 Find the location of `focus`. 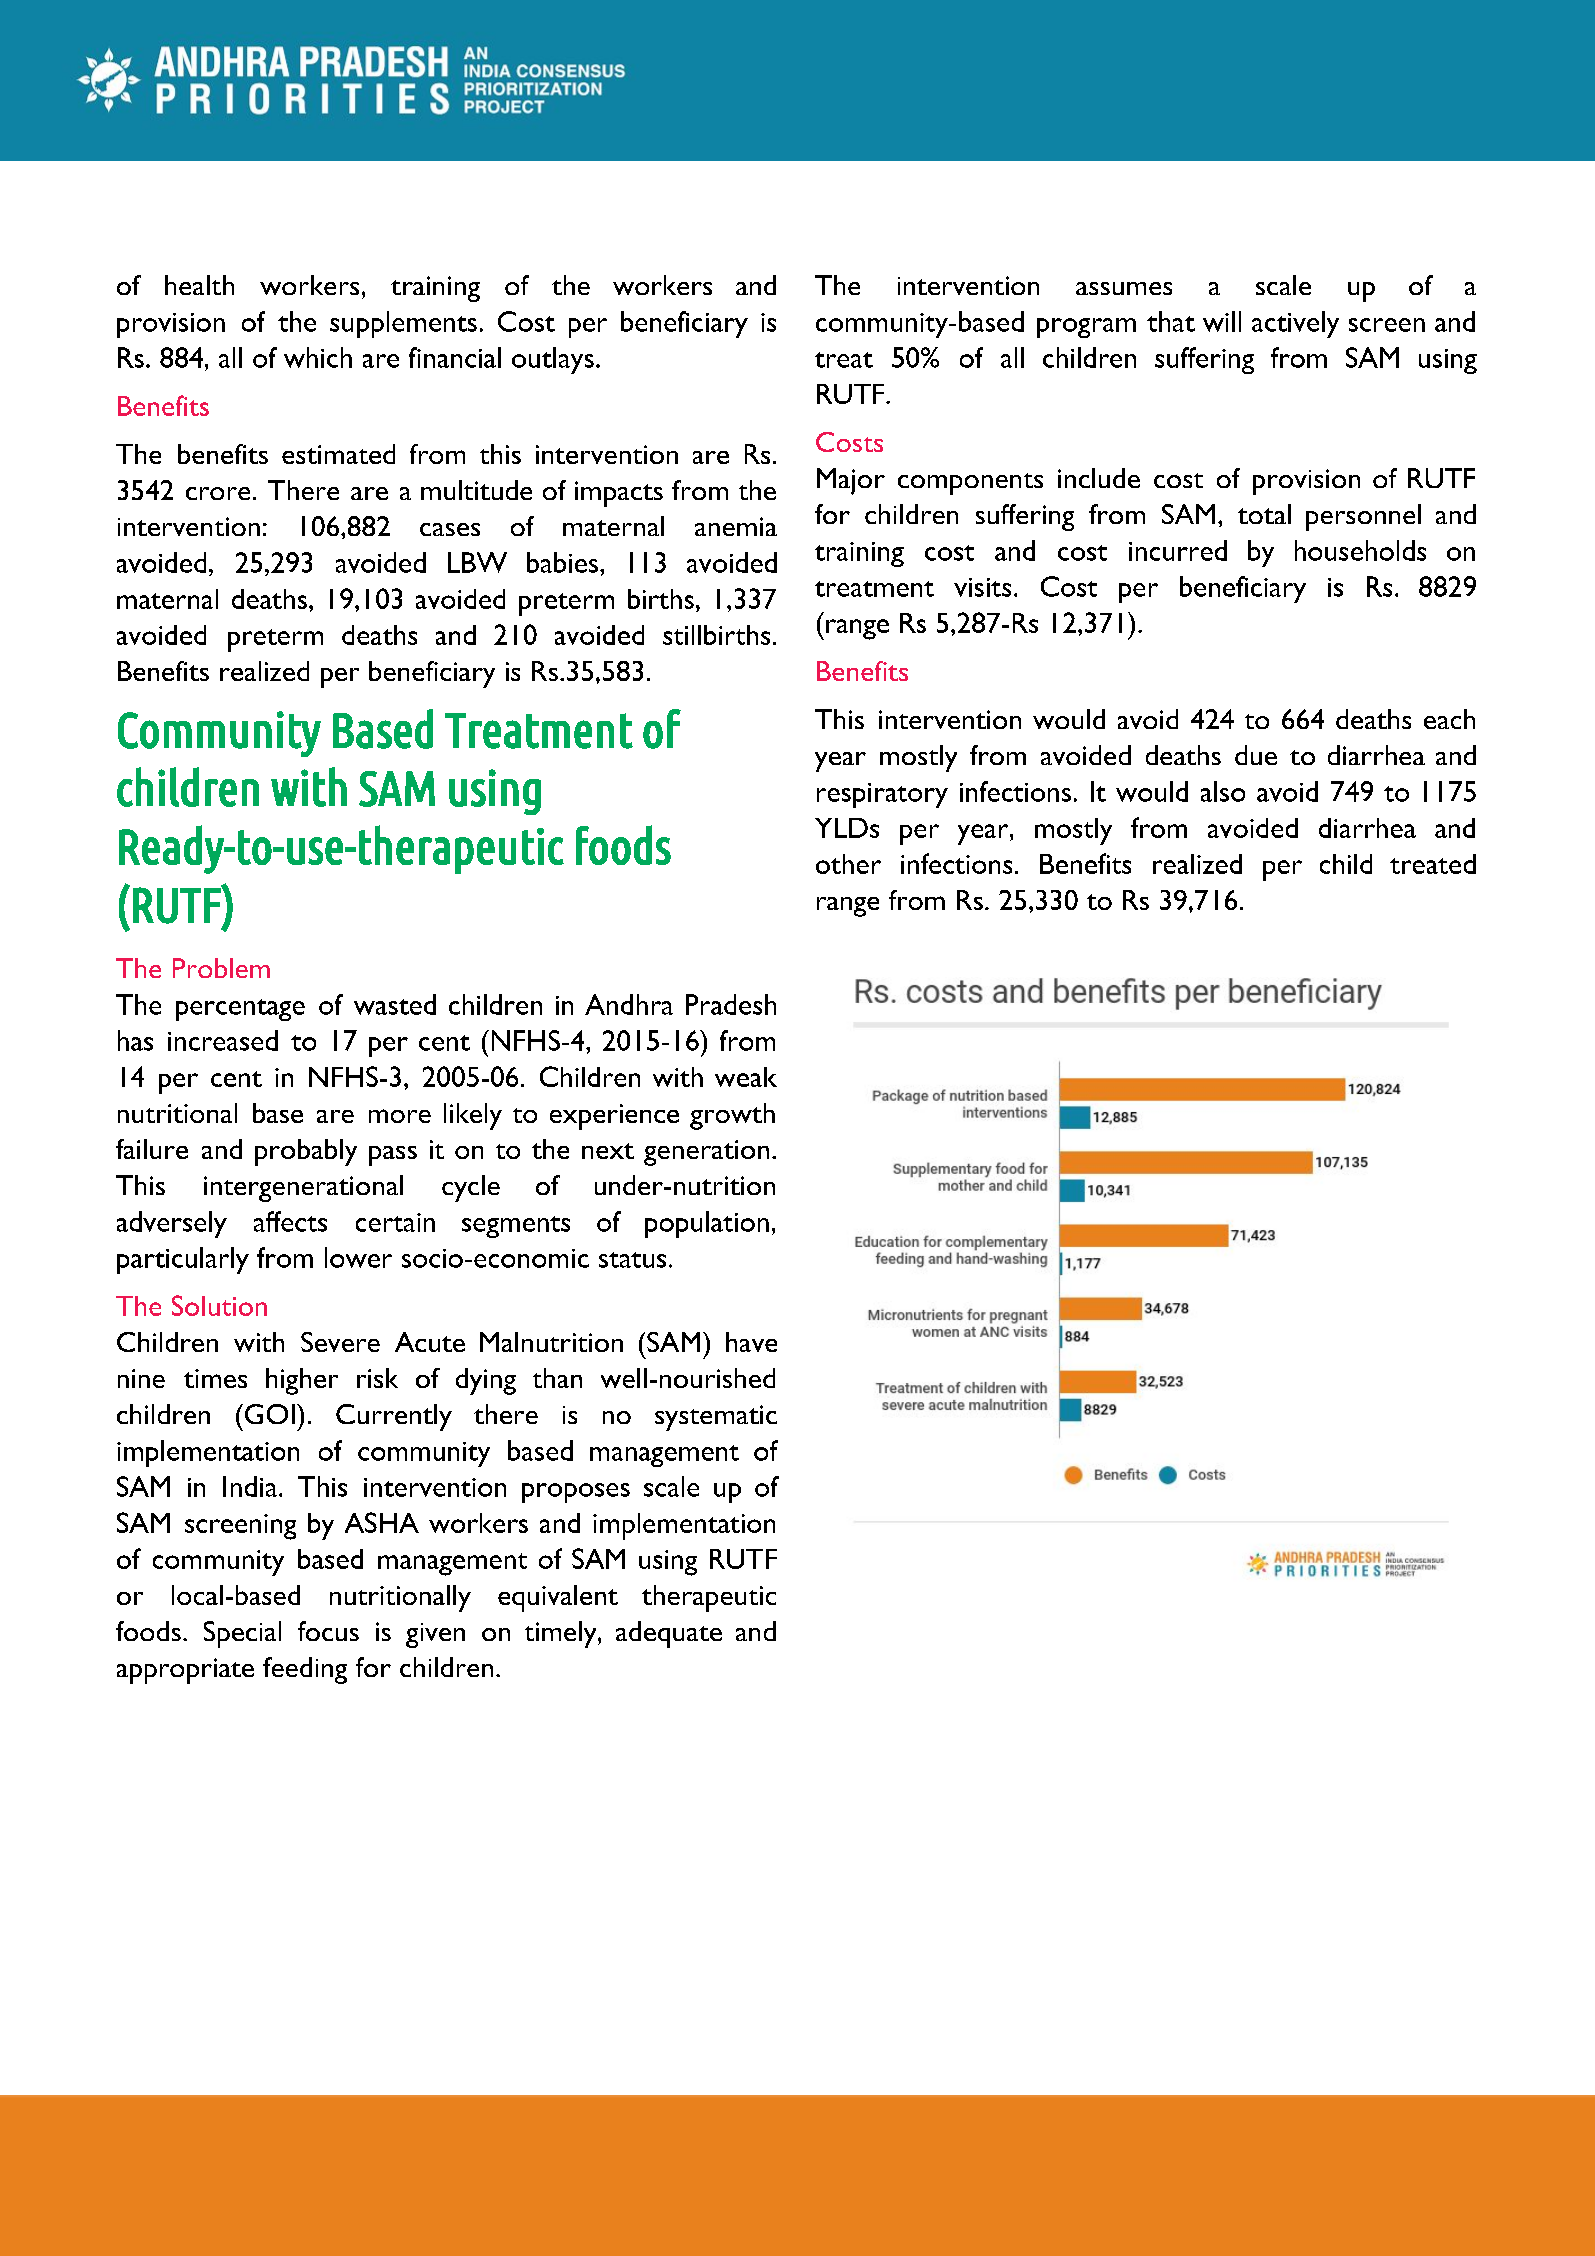

focus is located at coordinates (328, 1631).
